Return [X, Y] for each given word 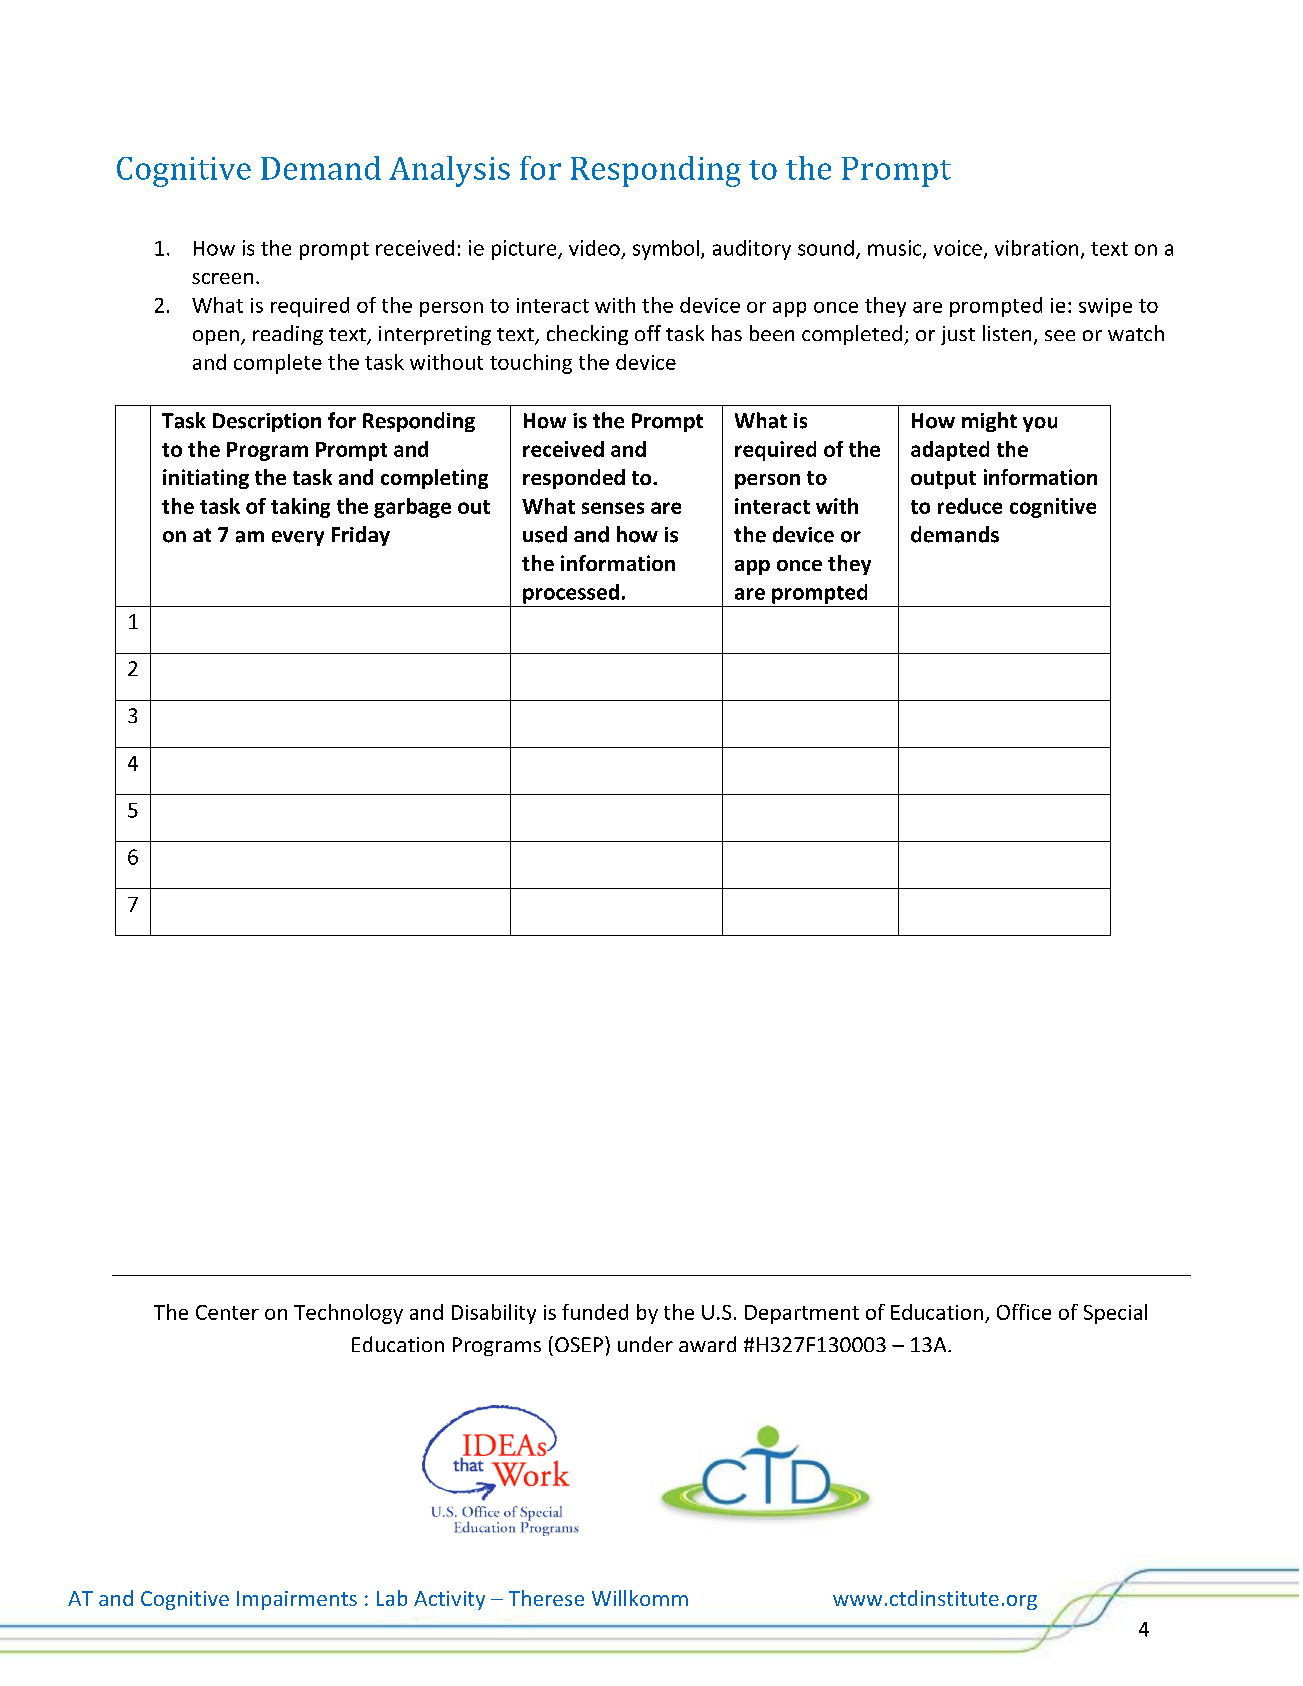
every [298, 538]
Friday [361, 536]
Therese [546, 1598]
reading [288, 335]
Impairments [297, 1600]
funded [595, 1312]
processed [571, 594]
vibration [1036, 248]
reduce [970, 506]
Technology [348, 1314]
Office [1024, 1312]
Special [1115, 1314]
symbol [666, 250]
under [645, 1344]
